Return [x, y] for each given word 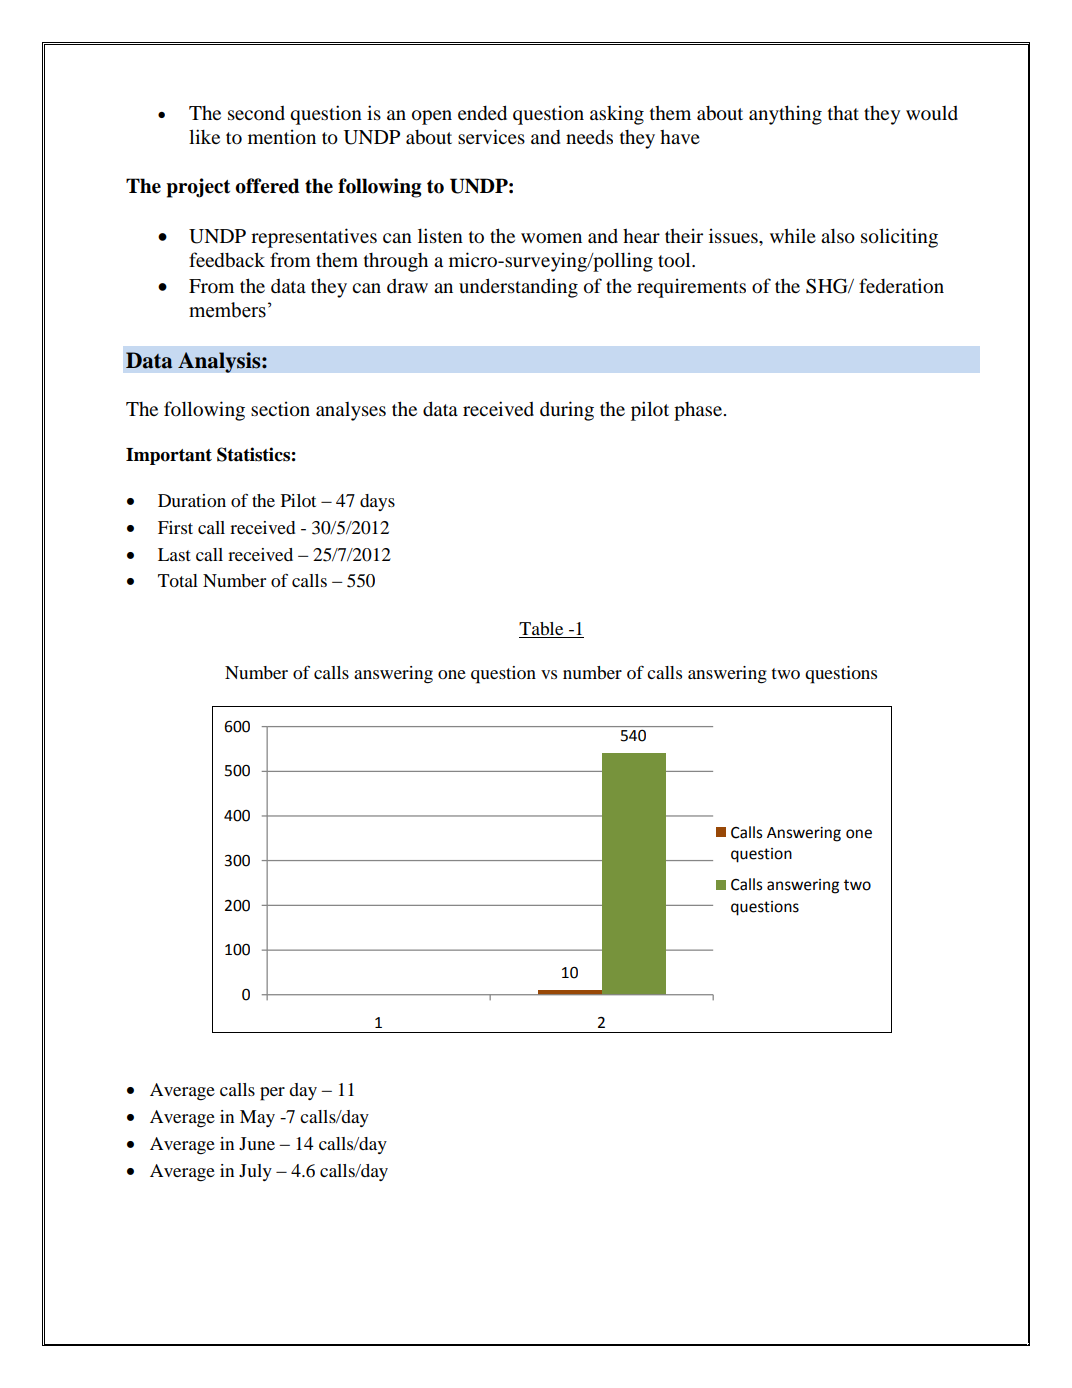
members [227, 310]
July [255, 1172]
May [257, 1118]
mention [282, 137]
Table [542, 630]
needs [589, 137]
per [272, 1094]
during [567, 411]
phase [699, 411]
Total [178, 580]
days [377, 502]
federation [901, 286]
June [257, 1143]
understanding [518, 288]
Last [174, 554]
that [843, 113]
